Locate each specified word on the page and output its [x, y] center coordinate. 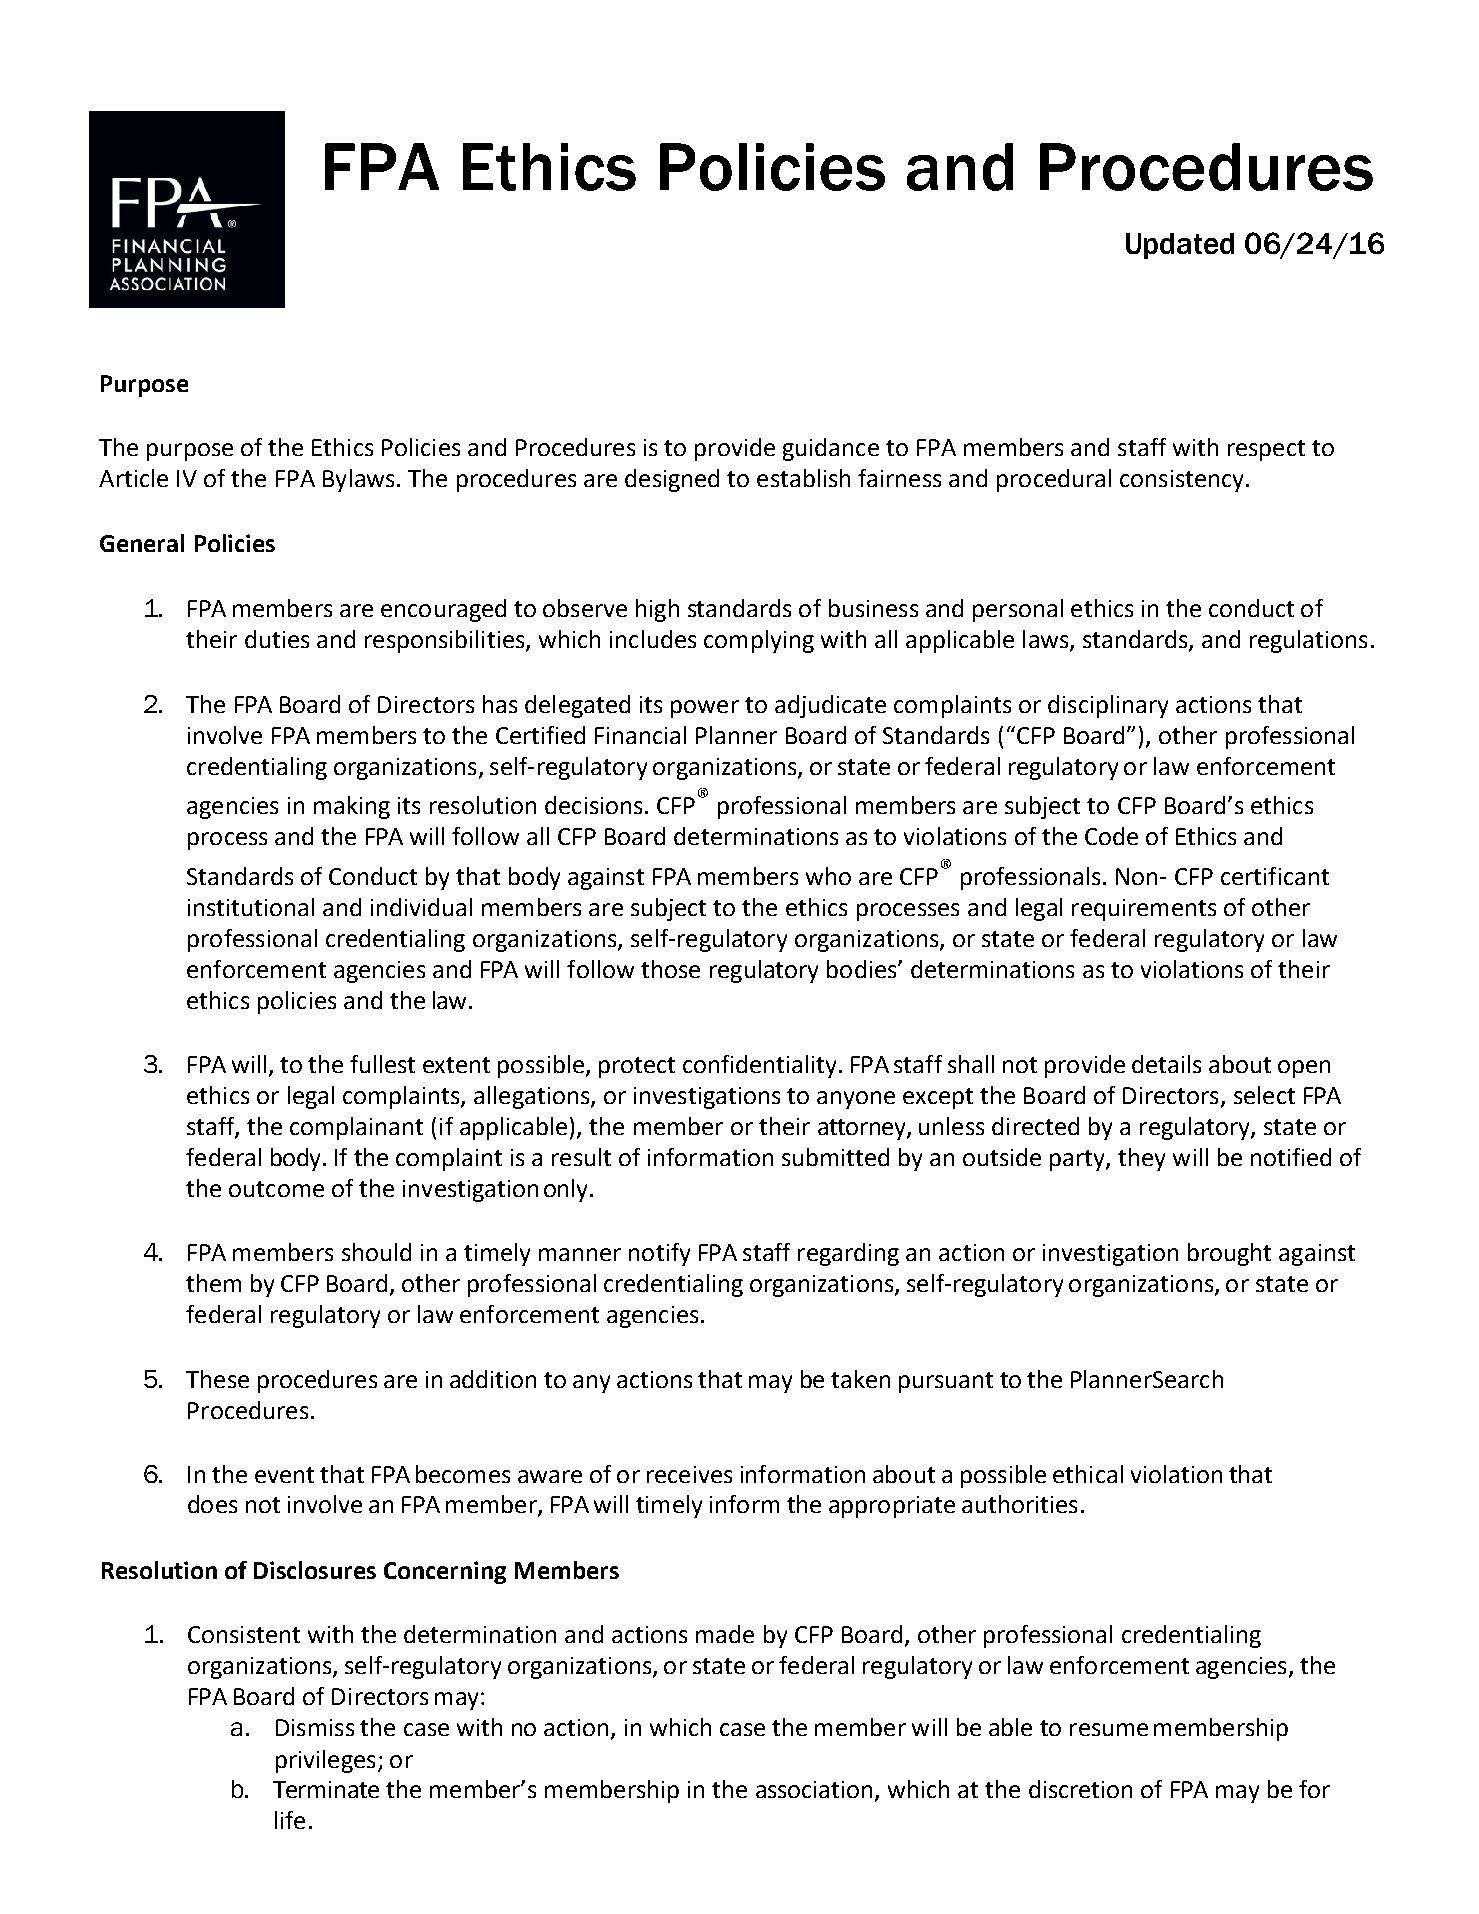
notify [659, 1254]
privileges [325, 1761]
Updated [1180, 246]
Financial [640, 735]
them [213, 1283]
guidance [831, 449]
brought [1229, 1254]
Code [1111, 836]
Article [133, 478]
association [814, 1789]
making [352, 807]
